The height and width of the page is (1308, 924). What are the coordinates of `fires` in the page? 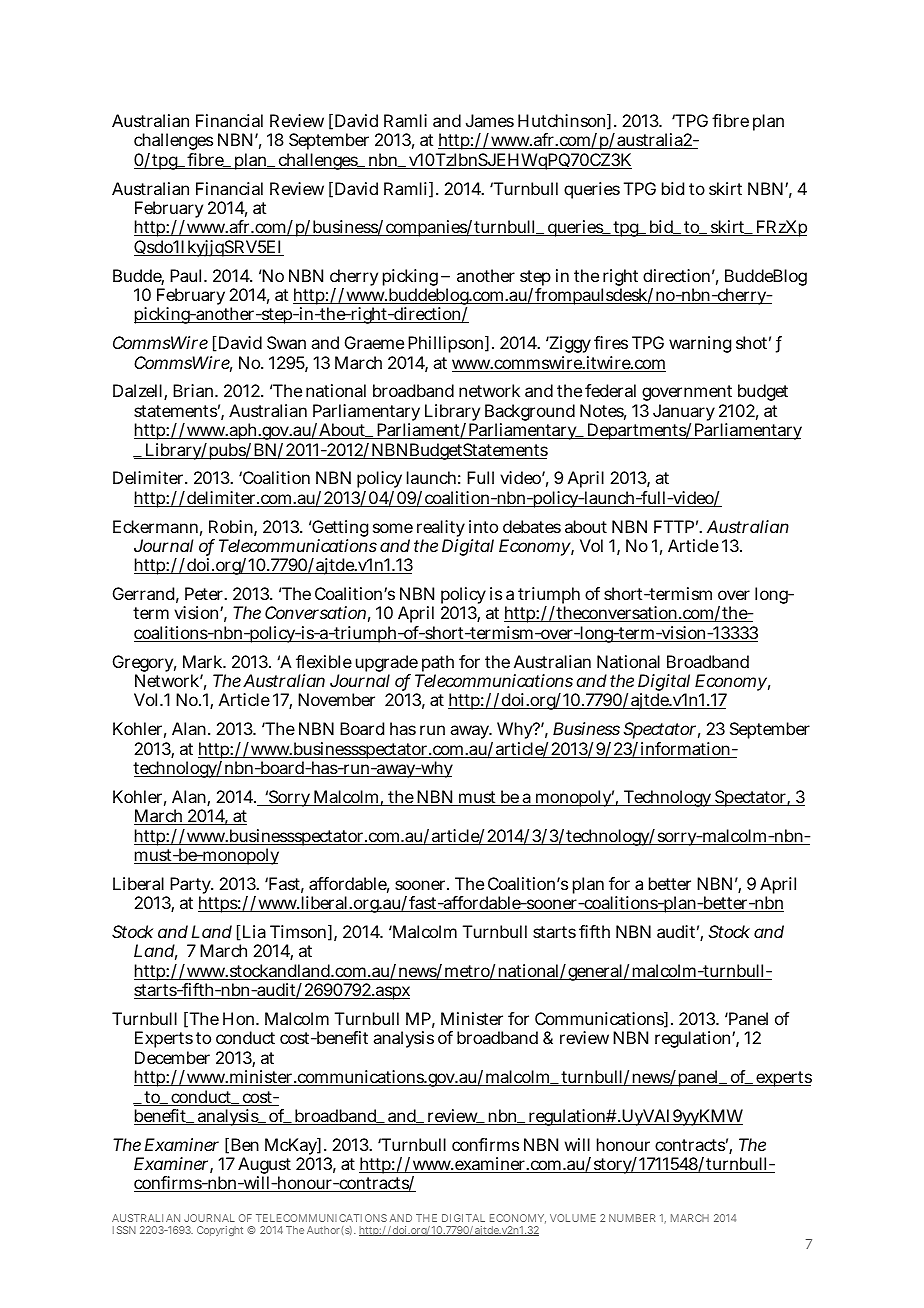 It's located at (611, 342).
